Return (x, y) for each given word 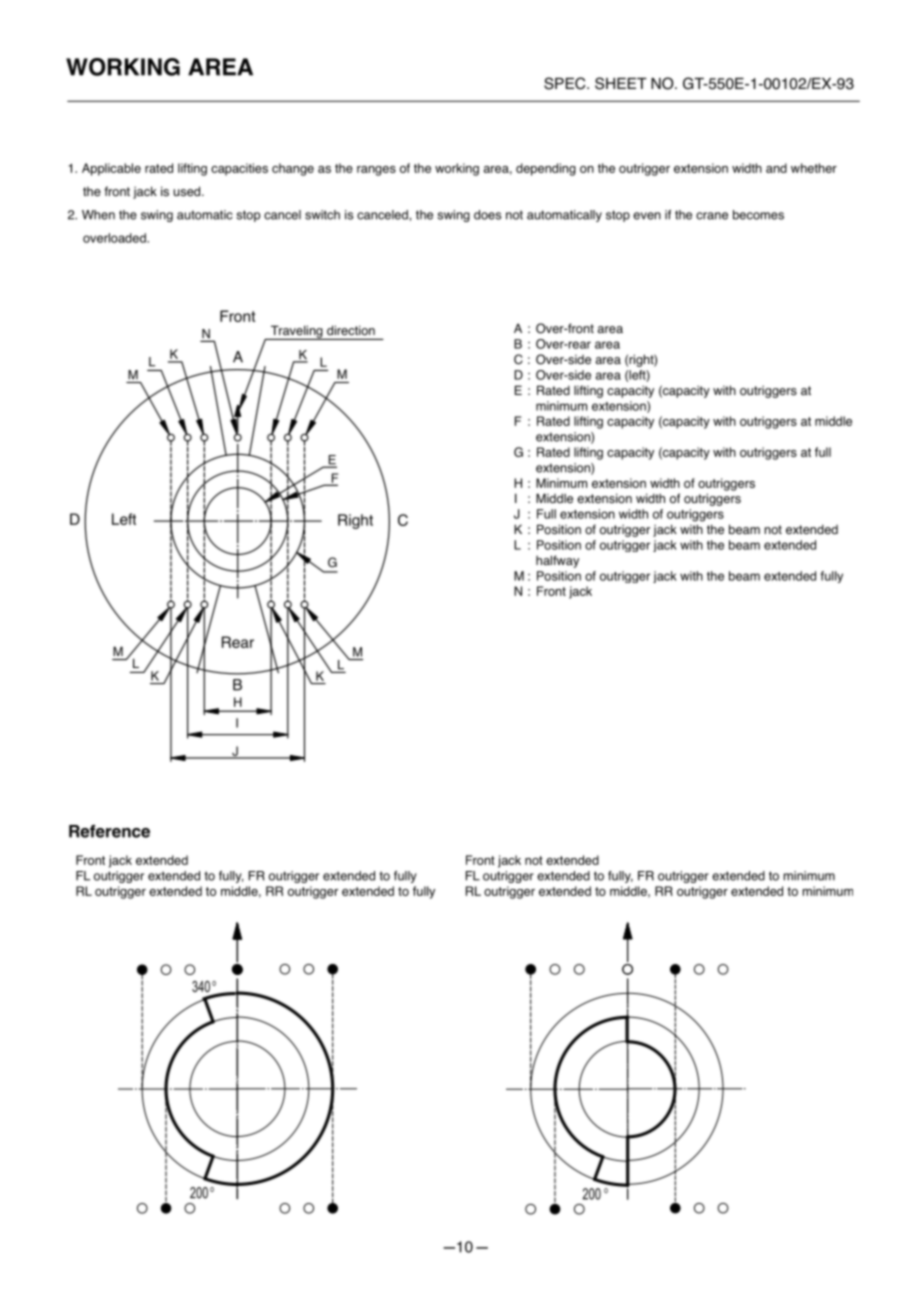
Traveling (296, 332)
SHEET (621, 83)
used (188, 191)
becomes (758, 215)
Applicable (111, 169)
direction (351, 330)
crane (712, 216)
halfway (557, 561)
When (98, 215)
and (776, 168)
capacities (239, 169)
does (487, 215)
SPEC (566, 83)
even (647, 216)
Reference (109, 831)
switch (322, 215)
